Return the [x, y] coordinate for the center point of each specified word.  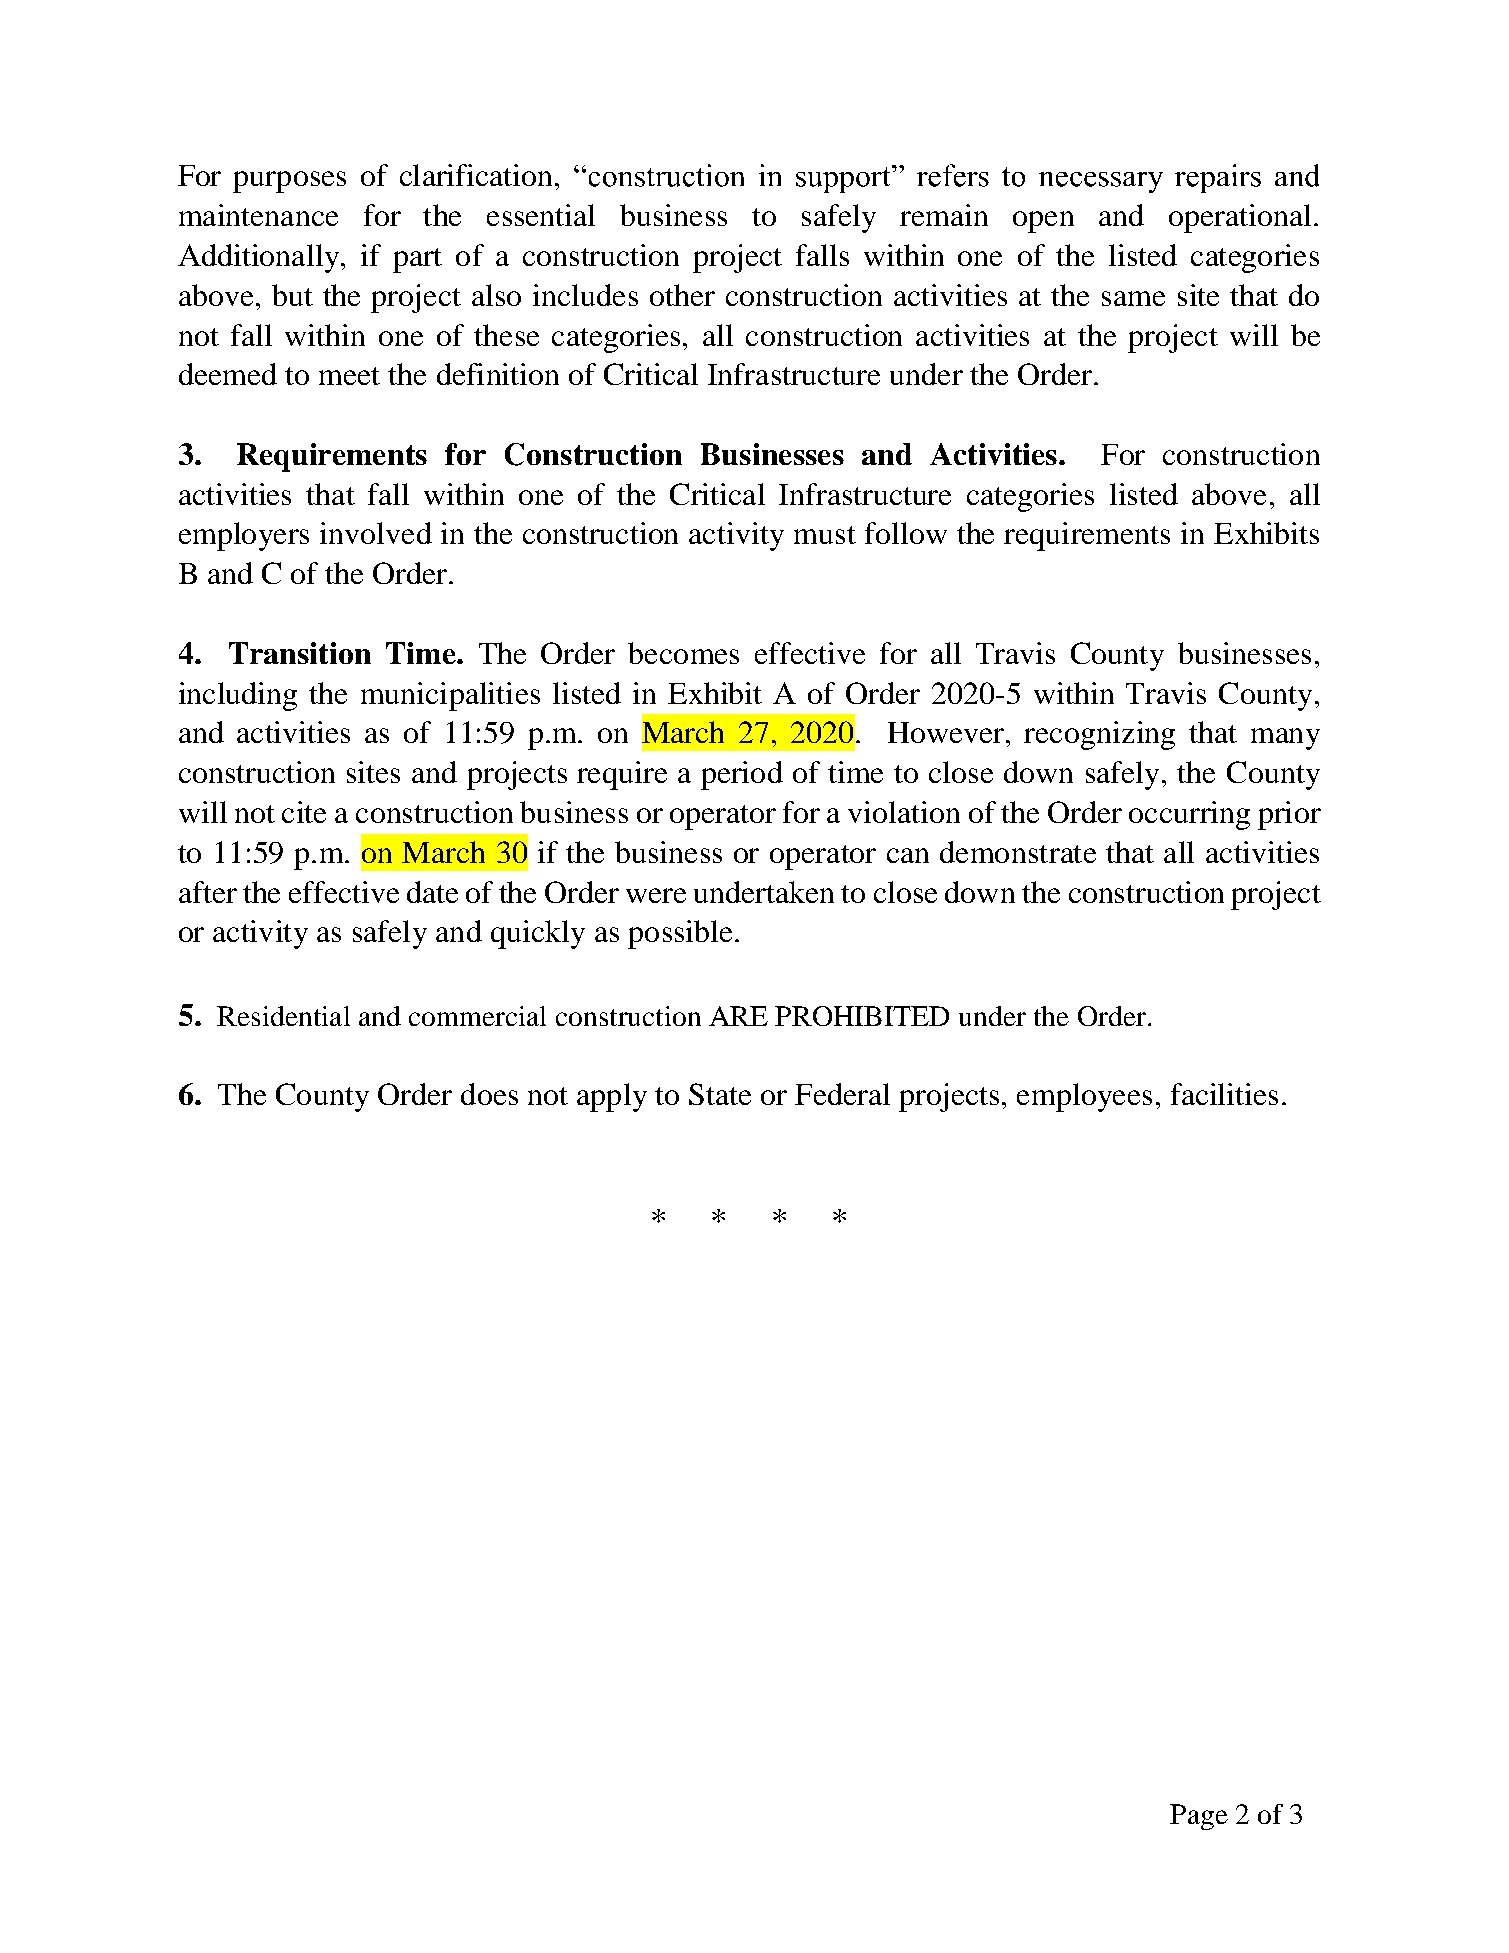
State [720, 1094]
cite [304, 812]
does [489, 1094]
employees [1084, 1097]
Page [1199, 1817]
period [742, 775]
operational [1240, 218]
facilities [1224, 1094]
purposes [289, 182]
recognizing [1099, 735]
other [682, 295]
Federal [842, 1094]
